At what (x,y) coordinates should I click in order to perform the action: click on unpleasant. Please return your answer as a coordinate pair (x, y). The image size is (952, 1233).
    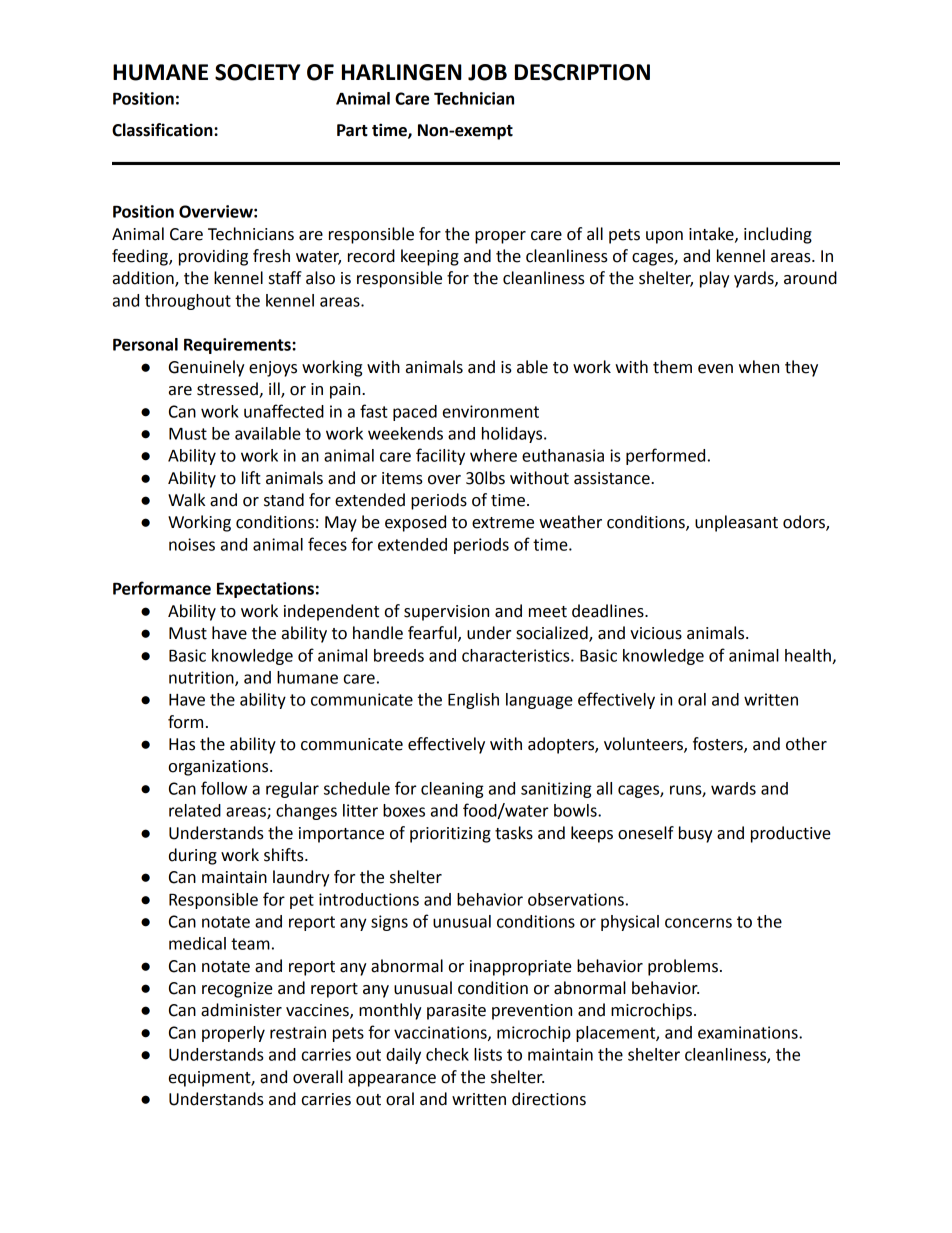
    Looking at the image, I should click on (736, 523).
